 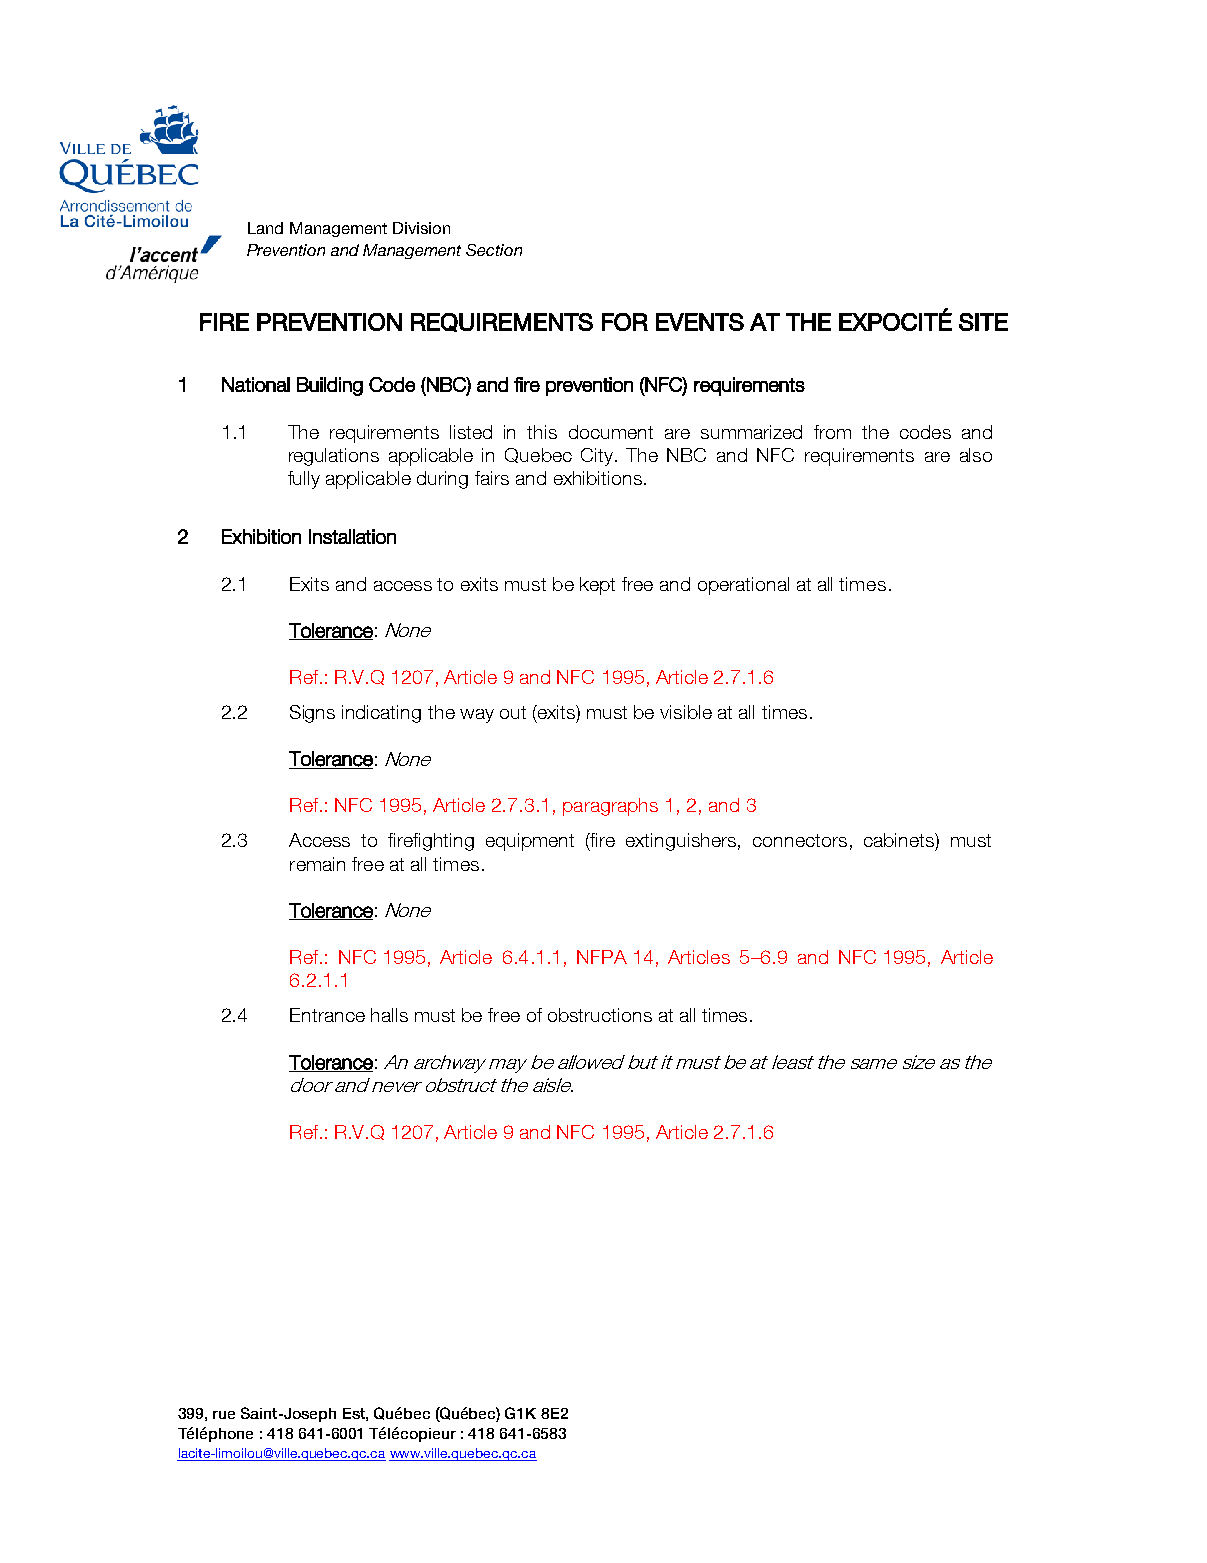 I want to click on visible, so click(x=686, y=712).
